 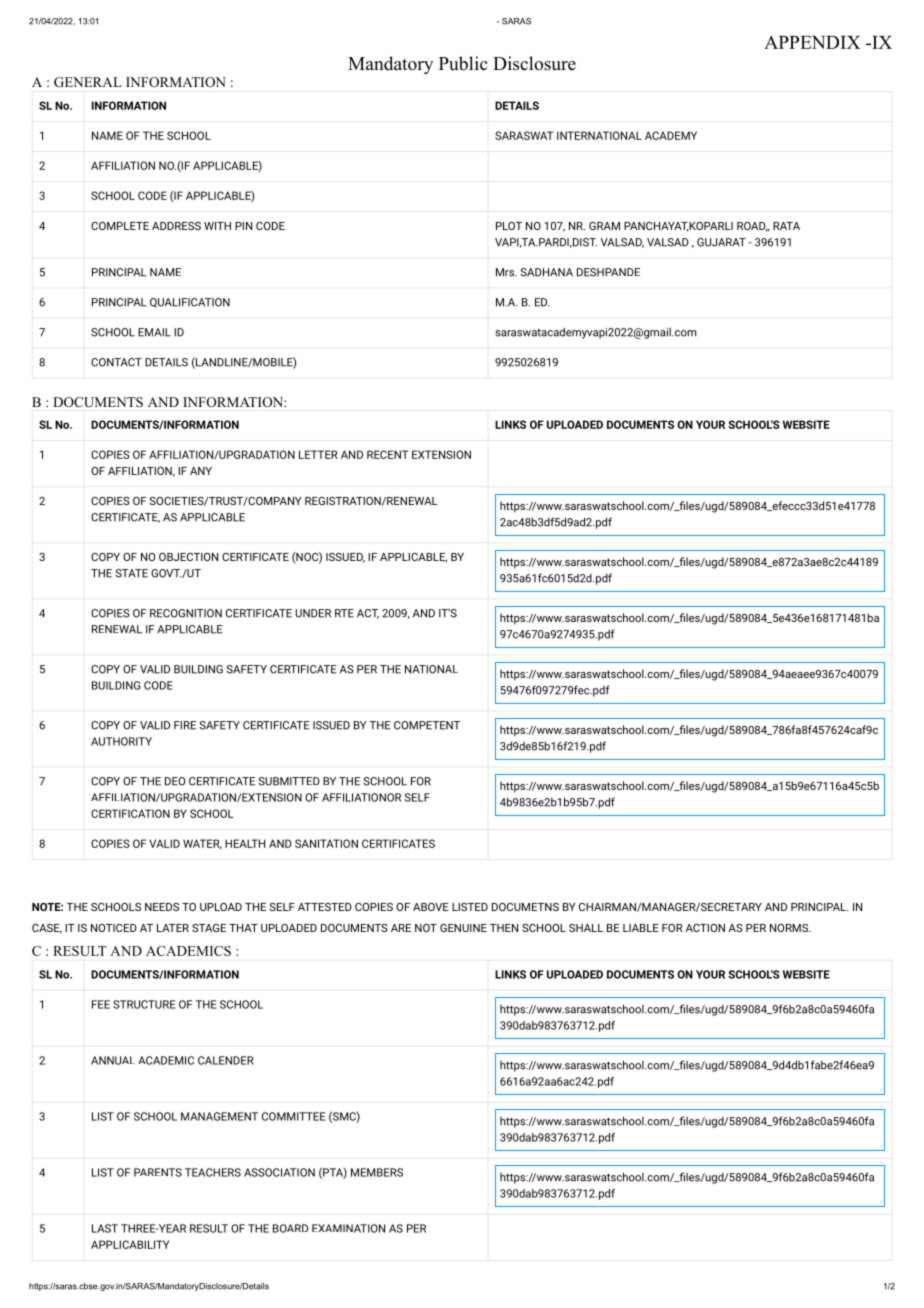 What do you see at coordinates (608, 272) in the image?
I see `DESHPANDE` at bounding box center [608, 272].
